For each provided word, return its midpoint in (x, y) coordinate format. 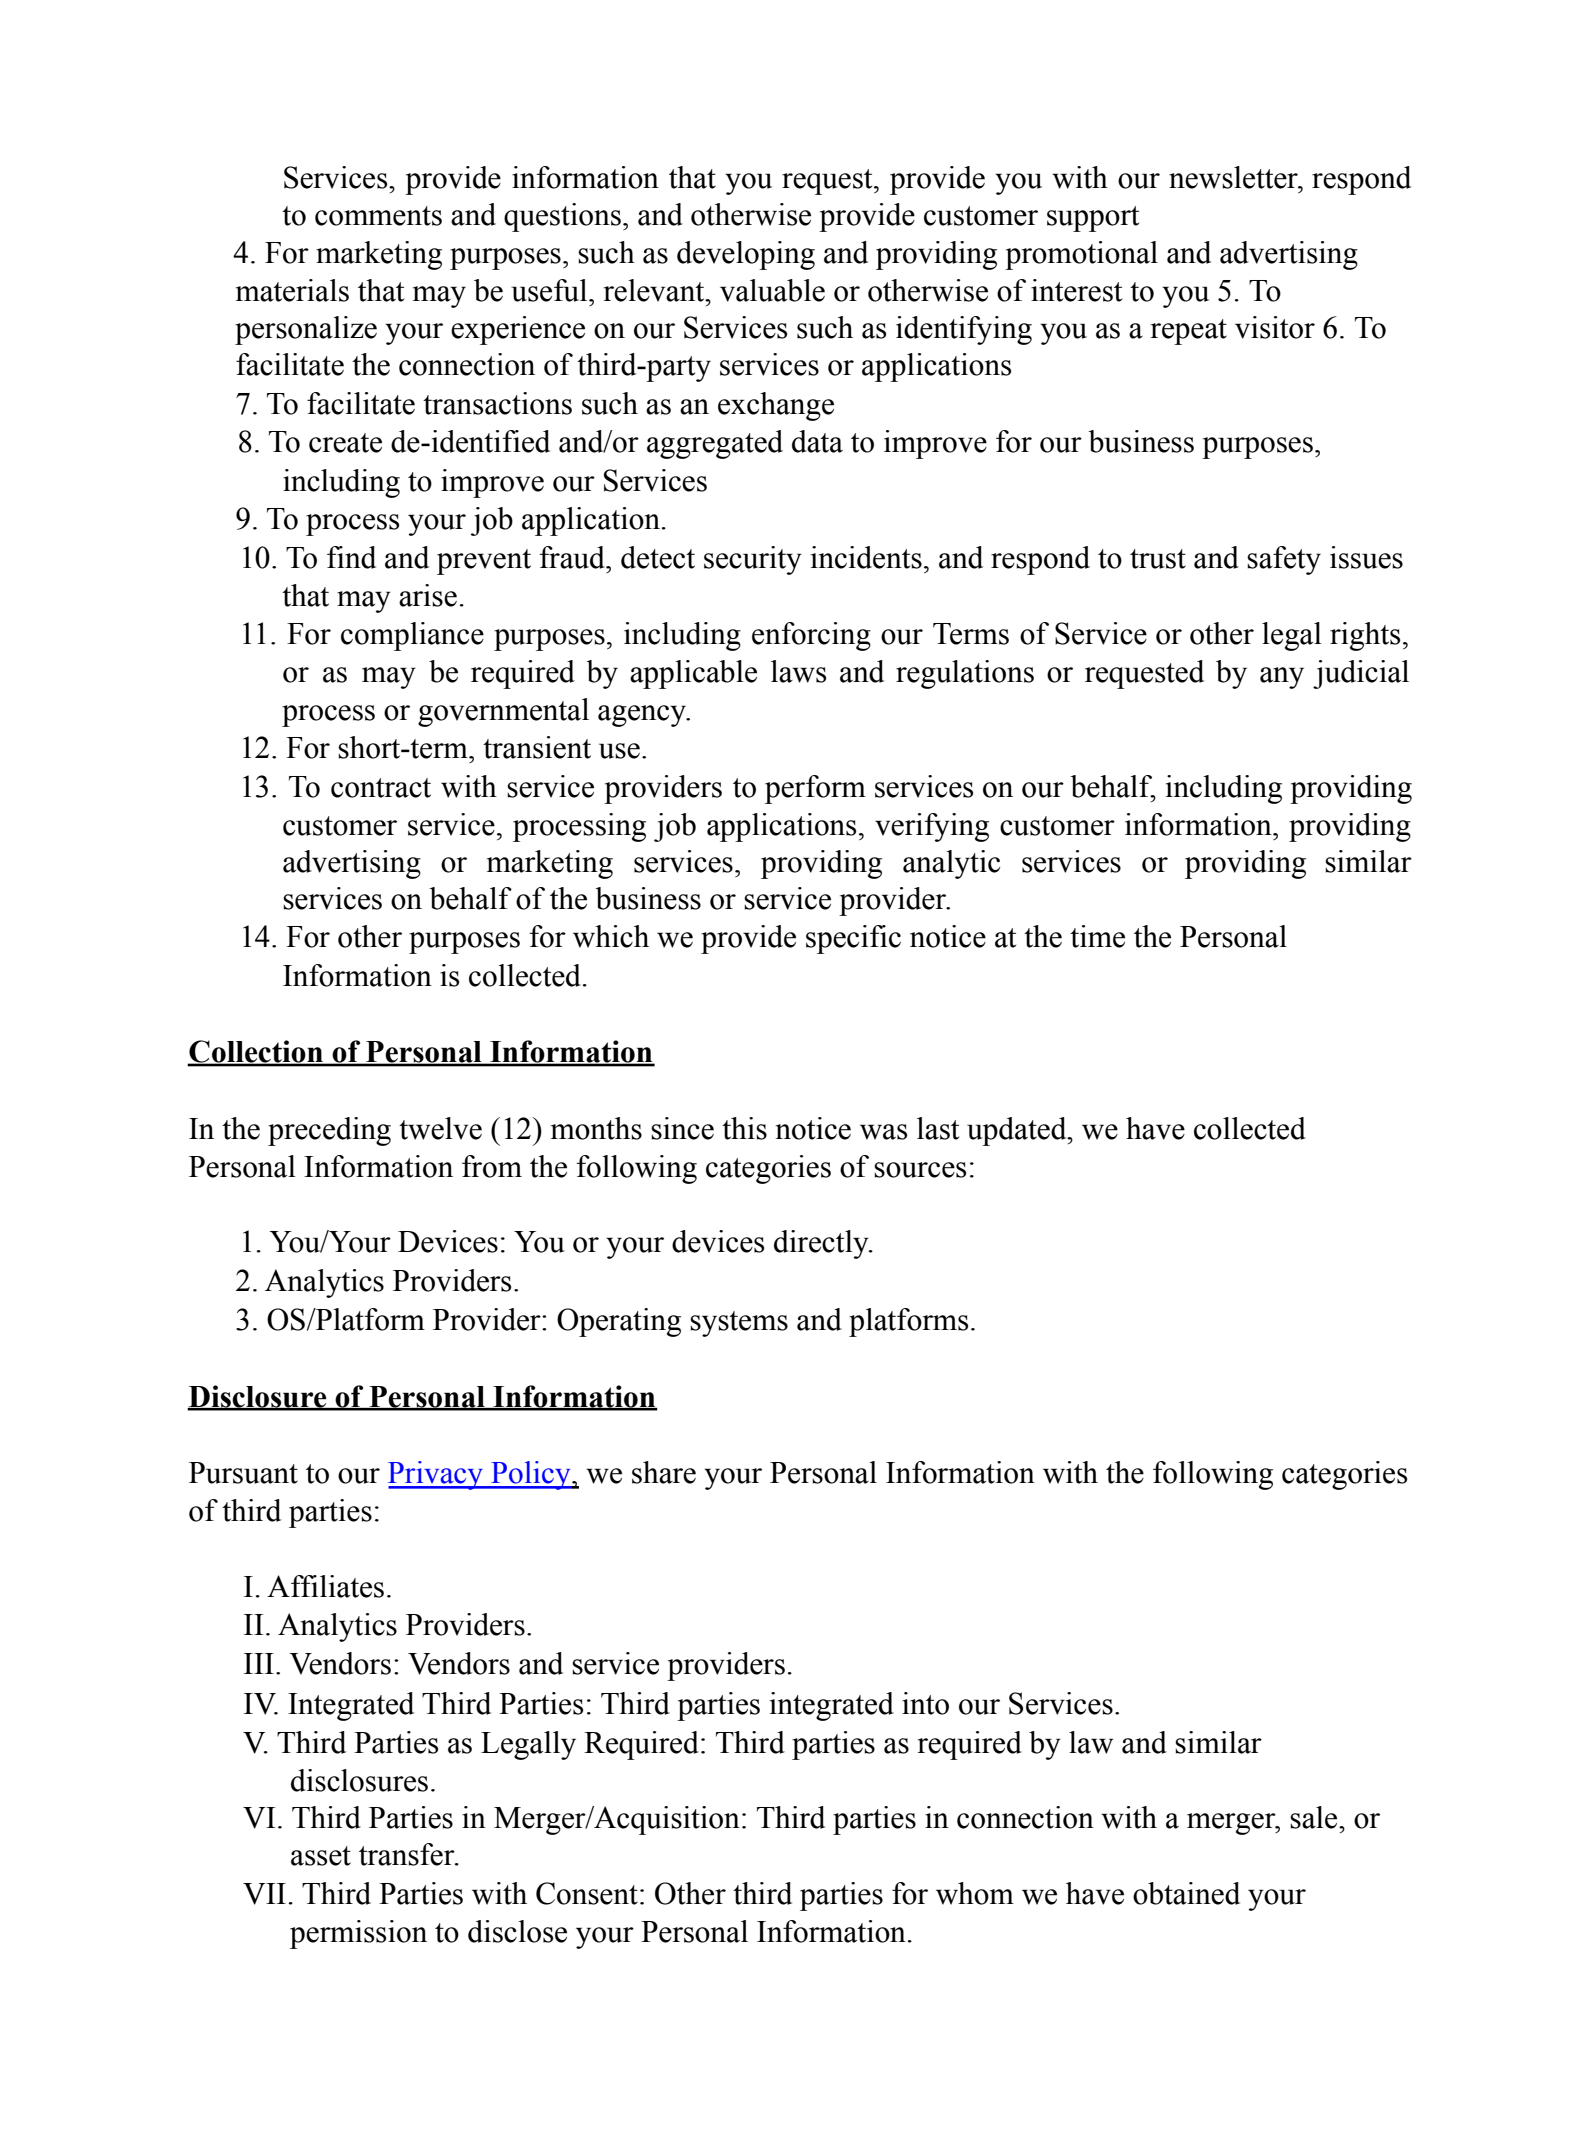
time (1097, 936)
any (1282, 678)
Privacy (436, 1475)
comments (378, 216)
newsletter (1234, 177)
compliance (412, 636)
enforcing (811, 636)
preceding (329, 1131)
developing (746, 255)
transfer (408, 1854)
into (925, 1703)
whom (975, 1893)
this (744, 1128)
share (664, 1472)
